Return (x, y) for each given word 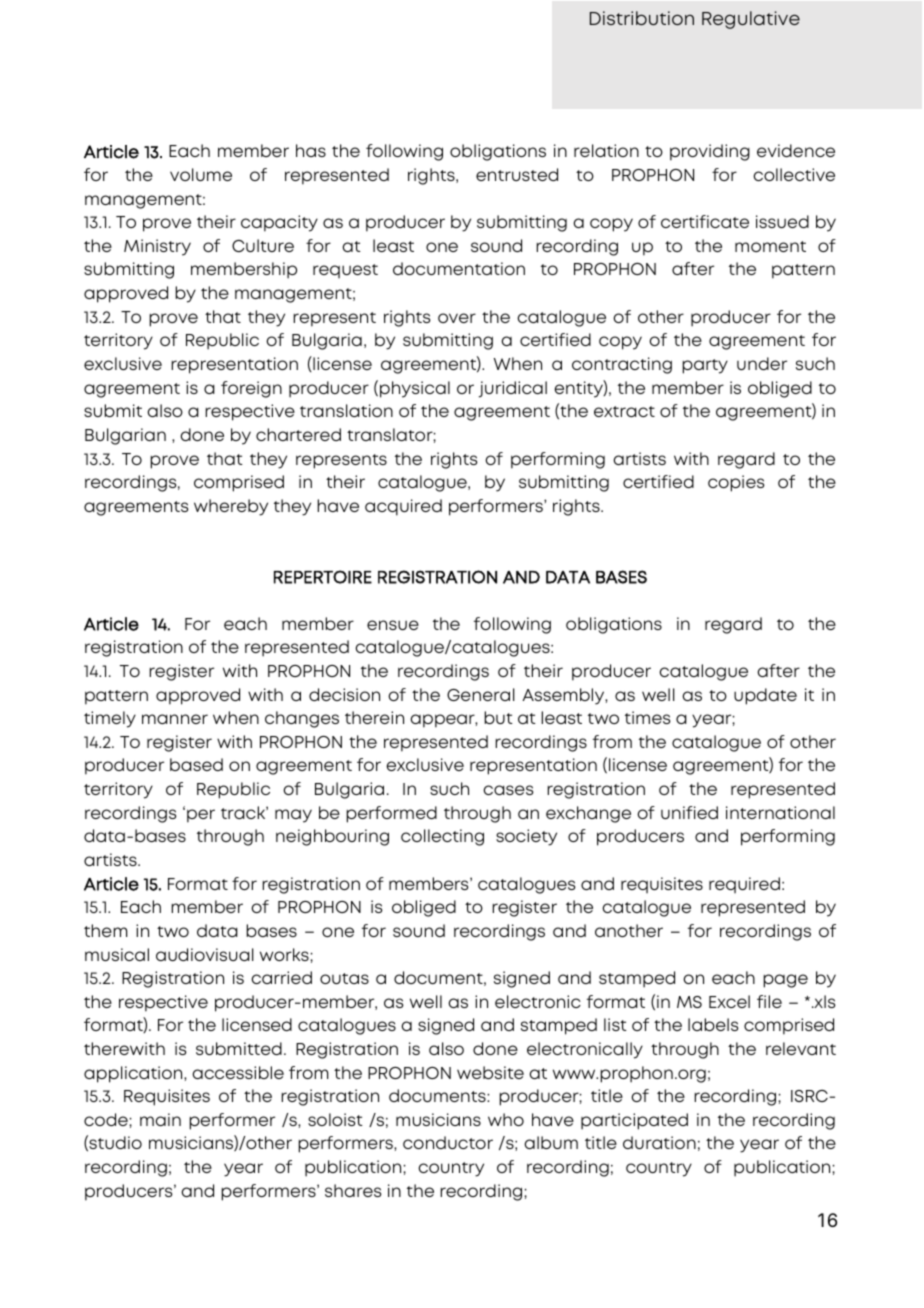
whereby (231, 507)
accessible (238, 1072)
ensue (393, 625)
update (765, 696)
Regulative (751, 20)
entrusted (517, 174)
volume (201, 174)
